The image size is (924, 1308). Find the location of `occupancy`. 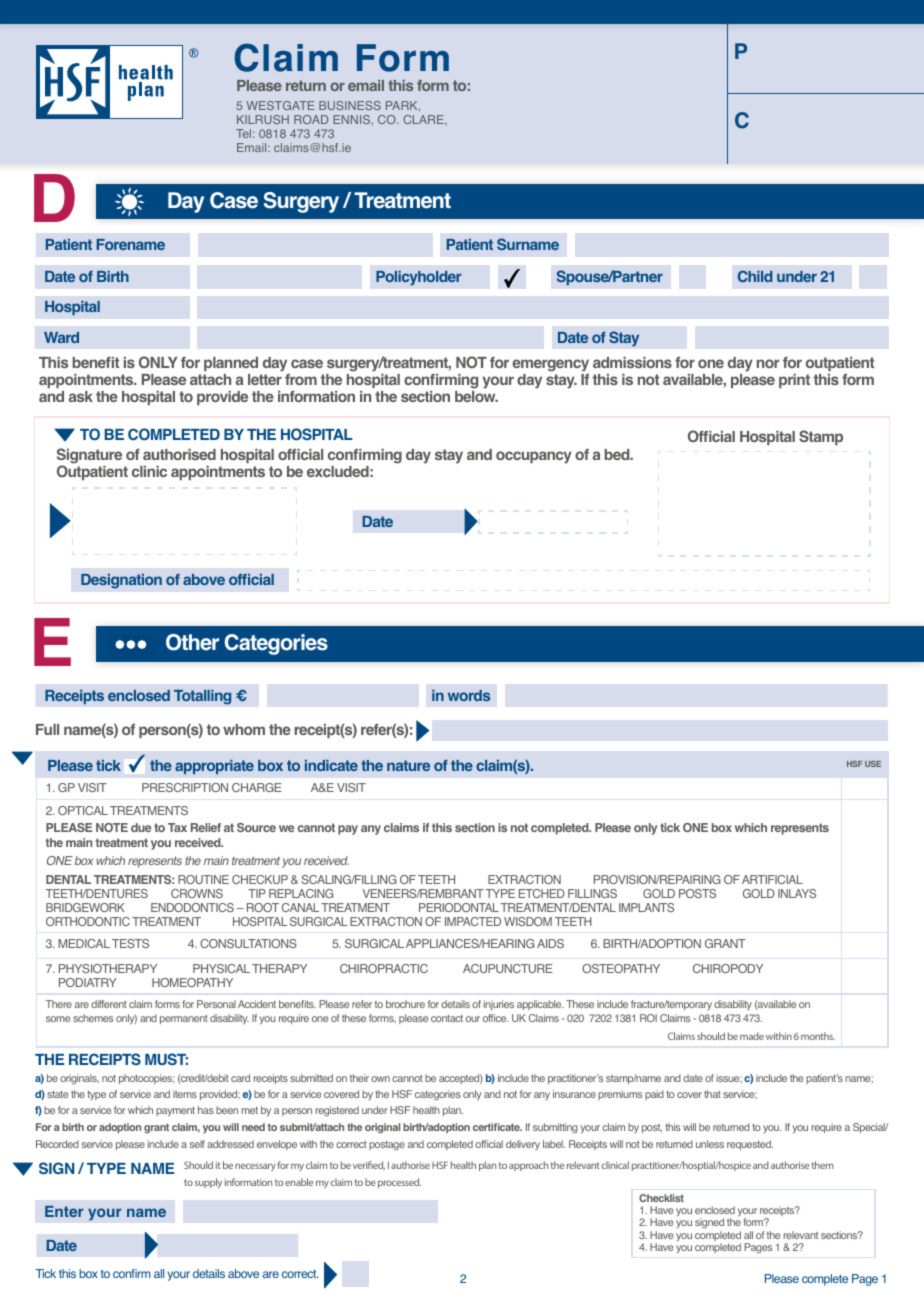

occupancy is located at coordinates (534, 457).
